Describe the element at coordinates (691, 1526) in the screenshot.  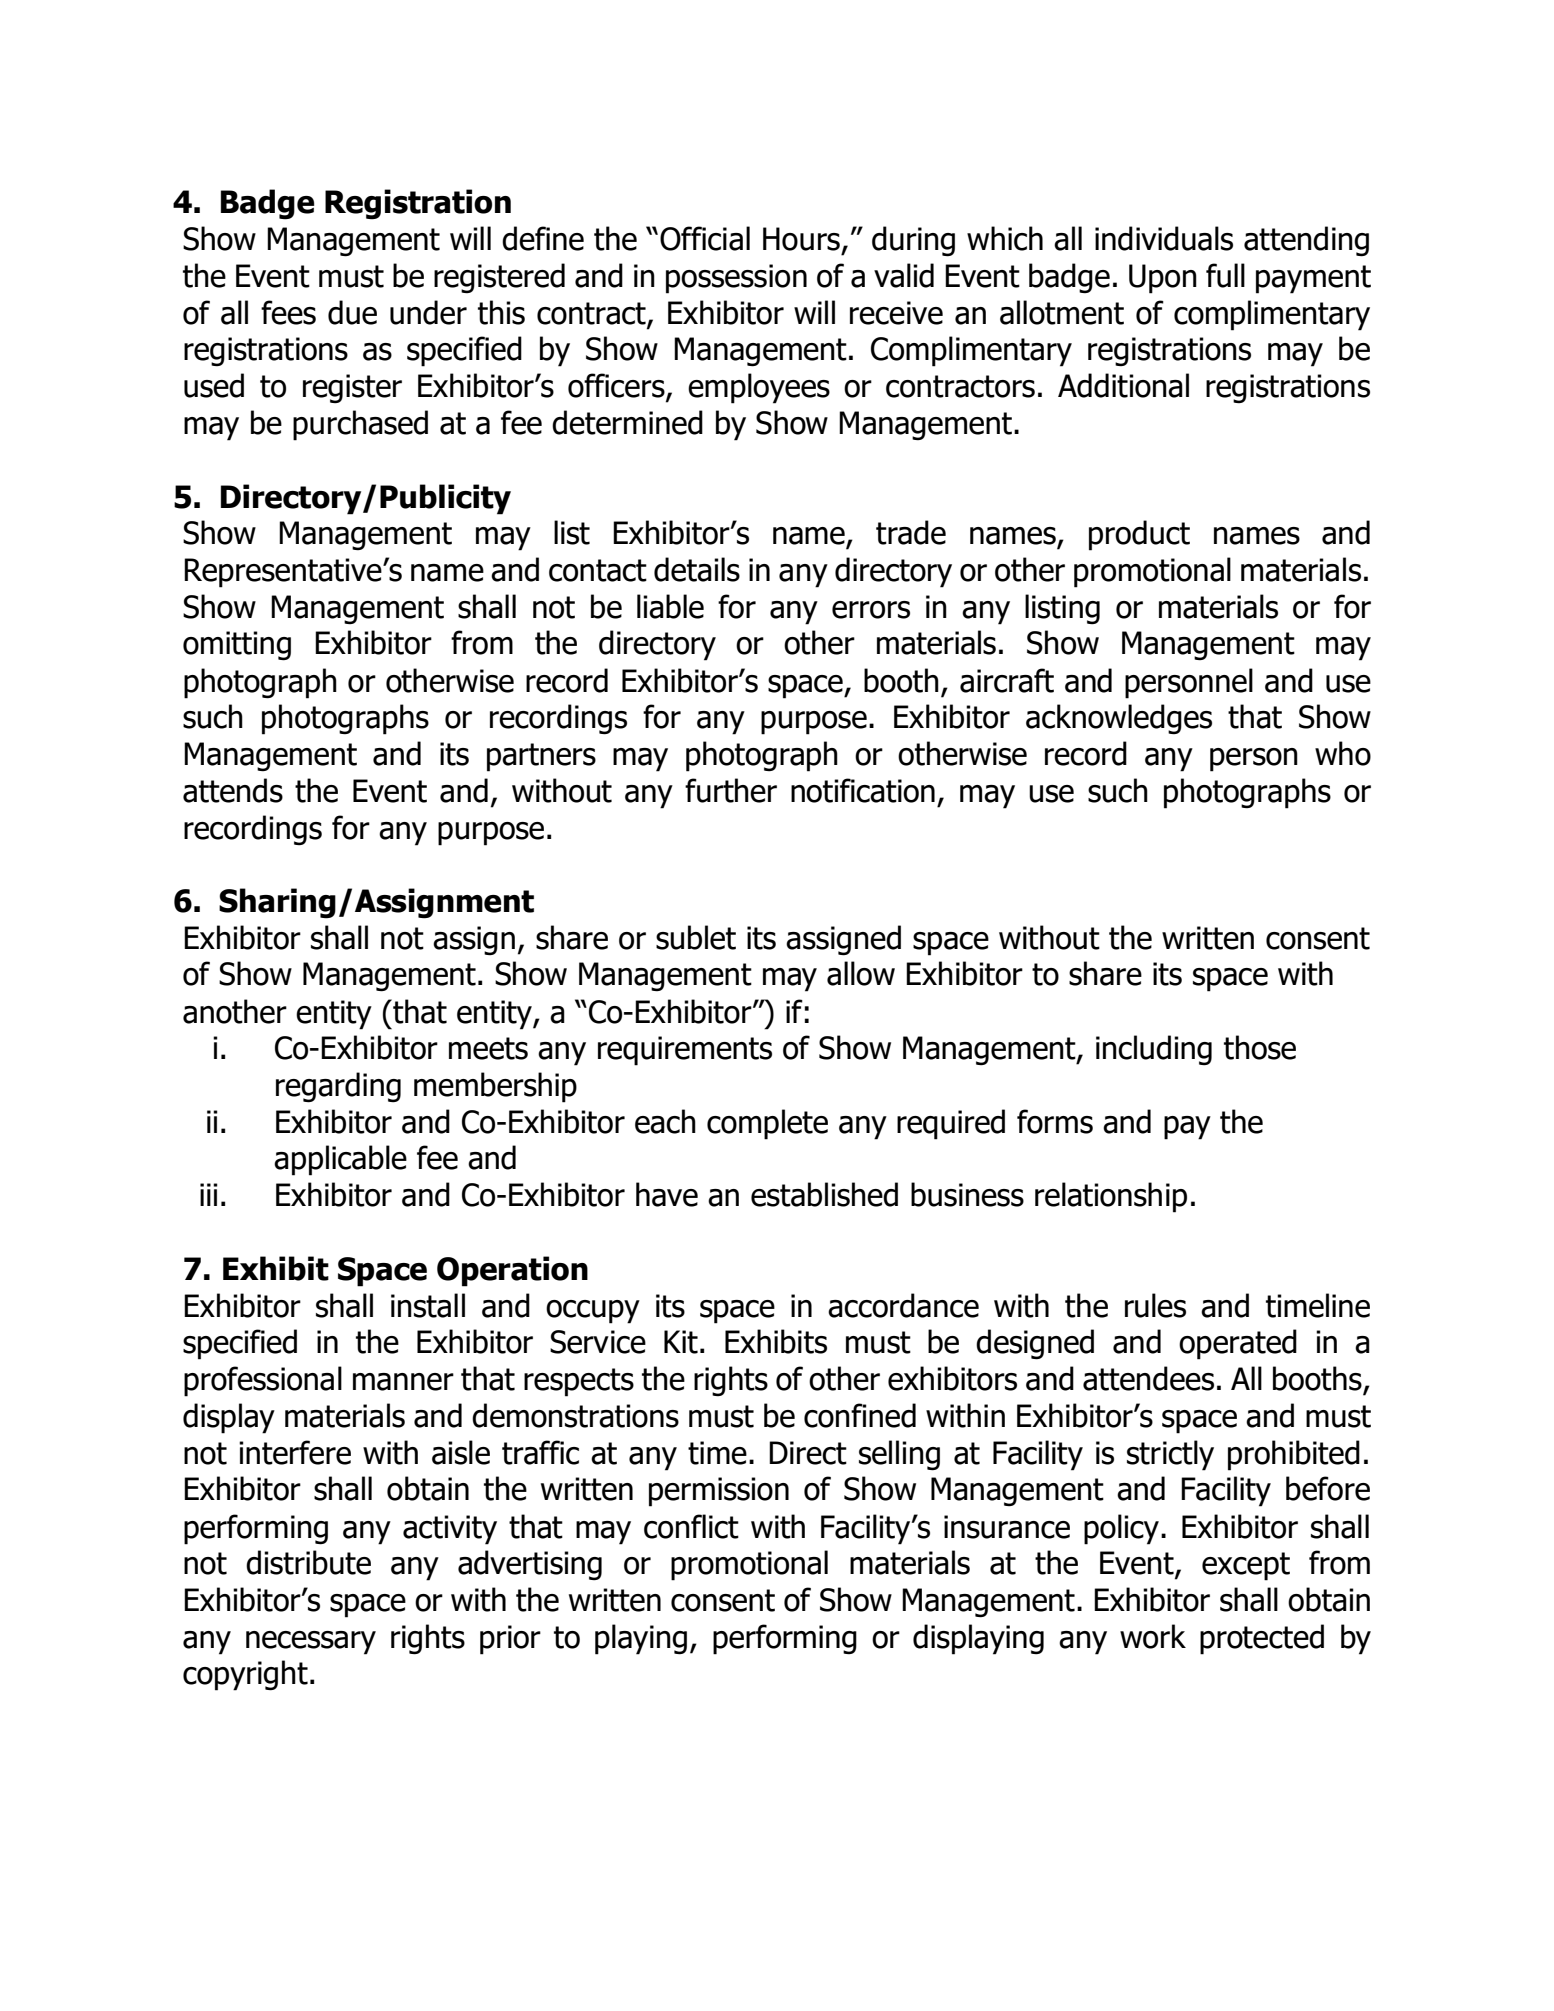
I see `conflict` at that location.
